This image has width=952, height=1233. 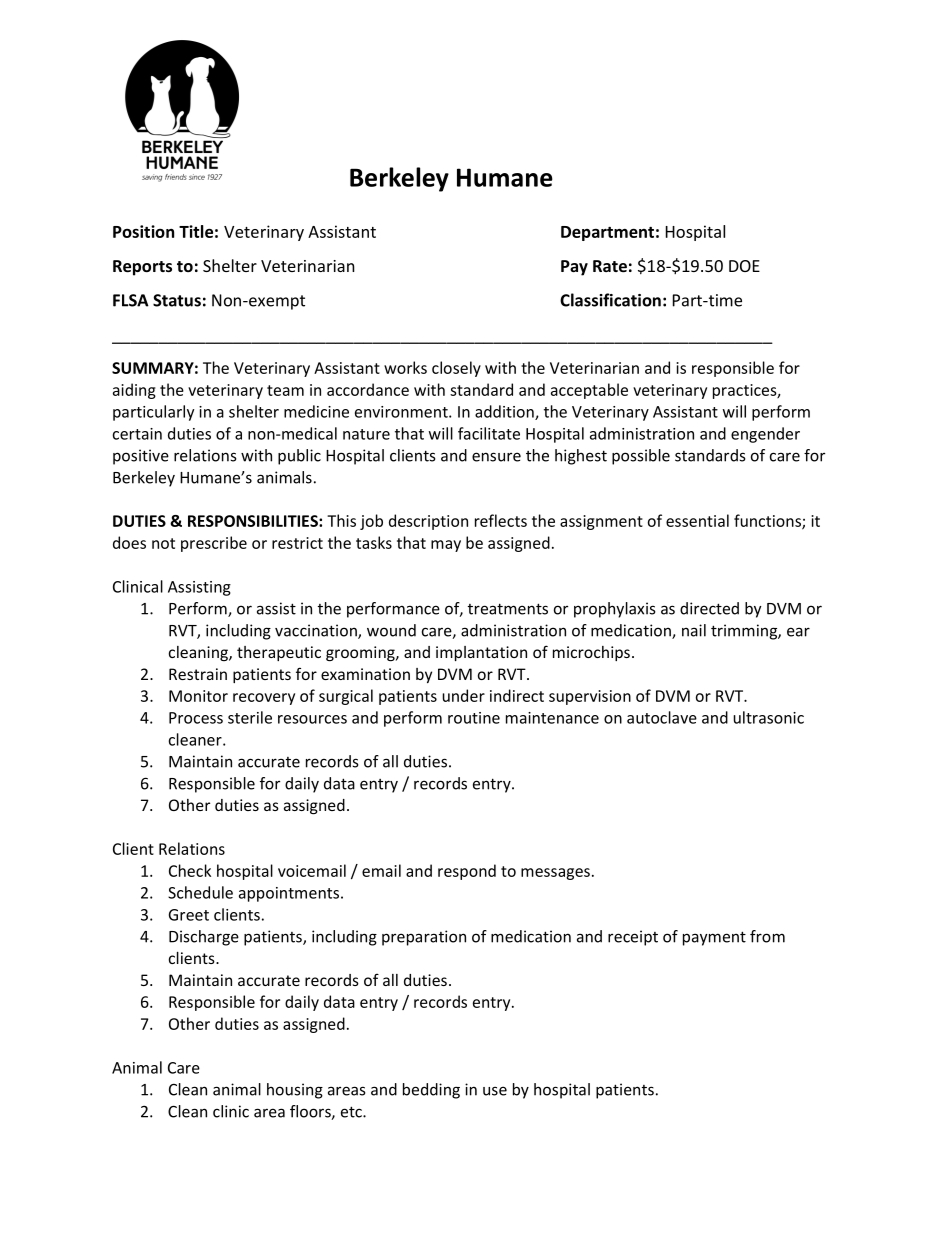 I want to click on essential, so click(x=697, y=520).
